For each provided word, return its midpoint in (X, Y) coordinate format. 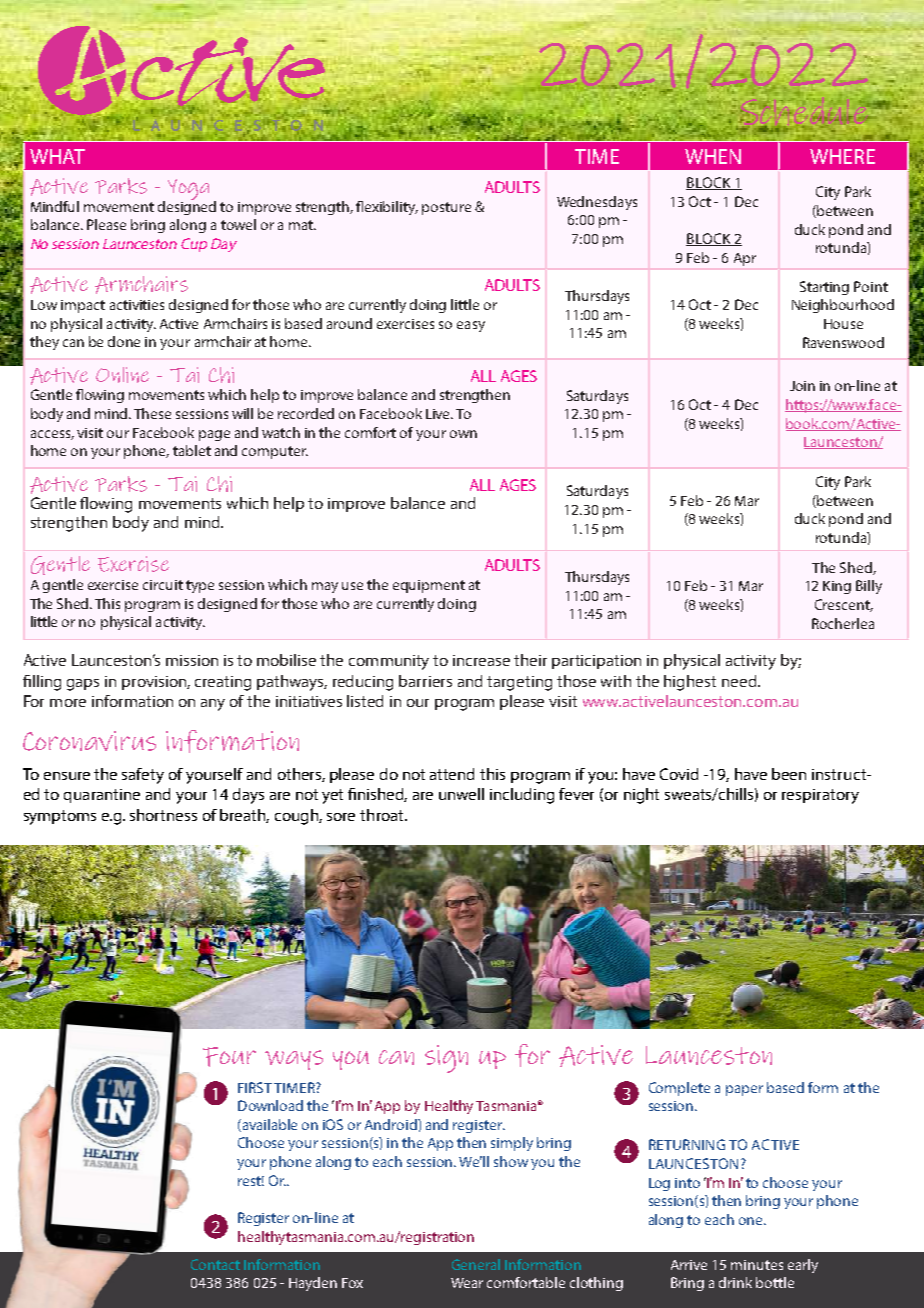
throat (383, 815)
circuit (163, 585)
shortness (163, 815)
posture (446, 208)
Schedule (800, 114)
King (837, 587)
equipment (429, 586)
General (476, 1264)
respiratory (820, 796)
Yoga (188, 191)
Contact (215, 1264)
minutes (757, 1265)
